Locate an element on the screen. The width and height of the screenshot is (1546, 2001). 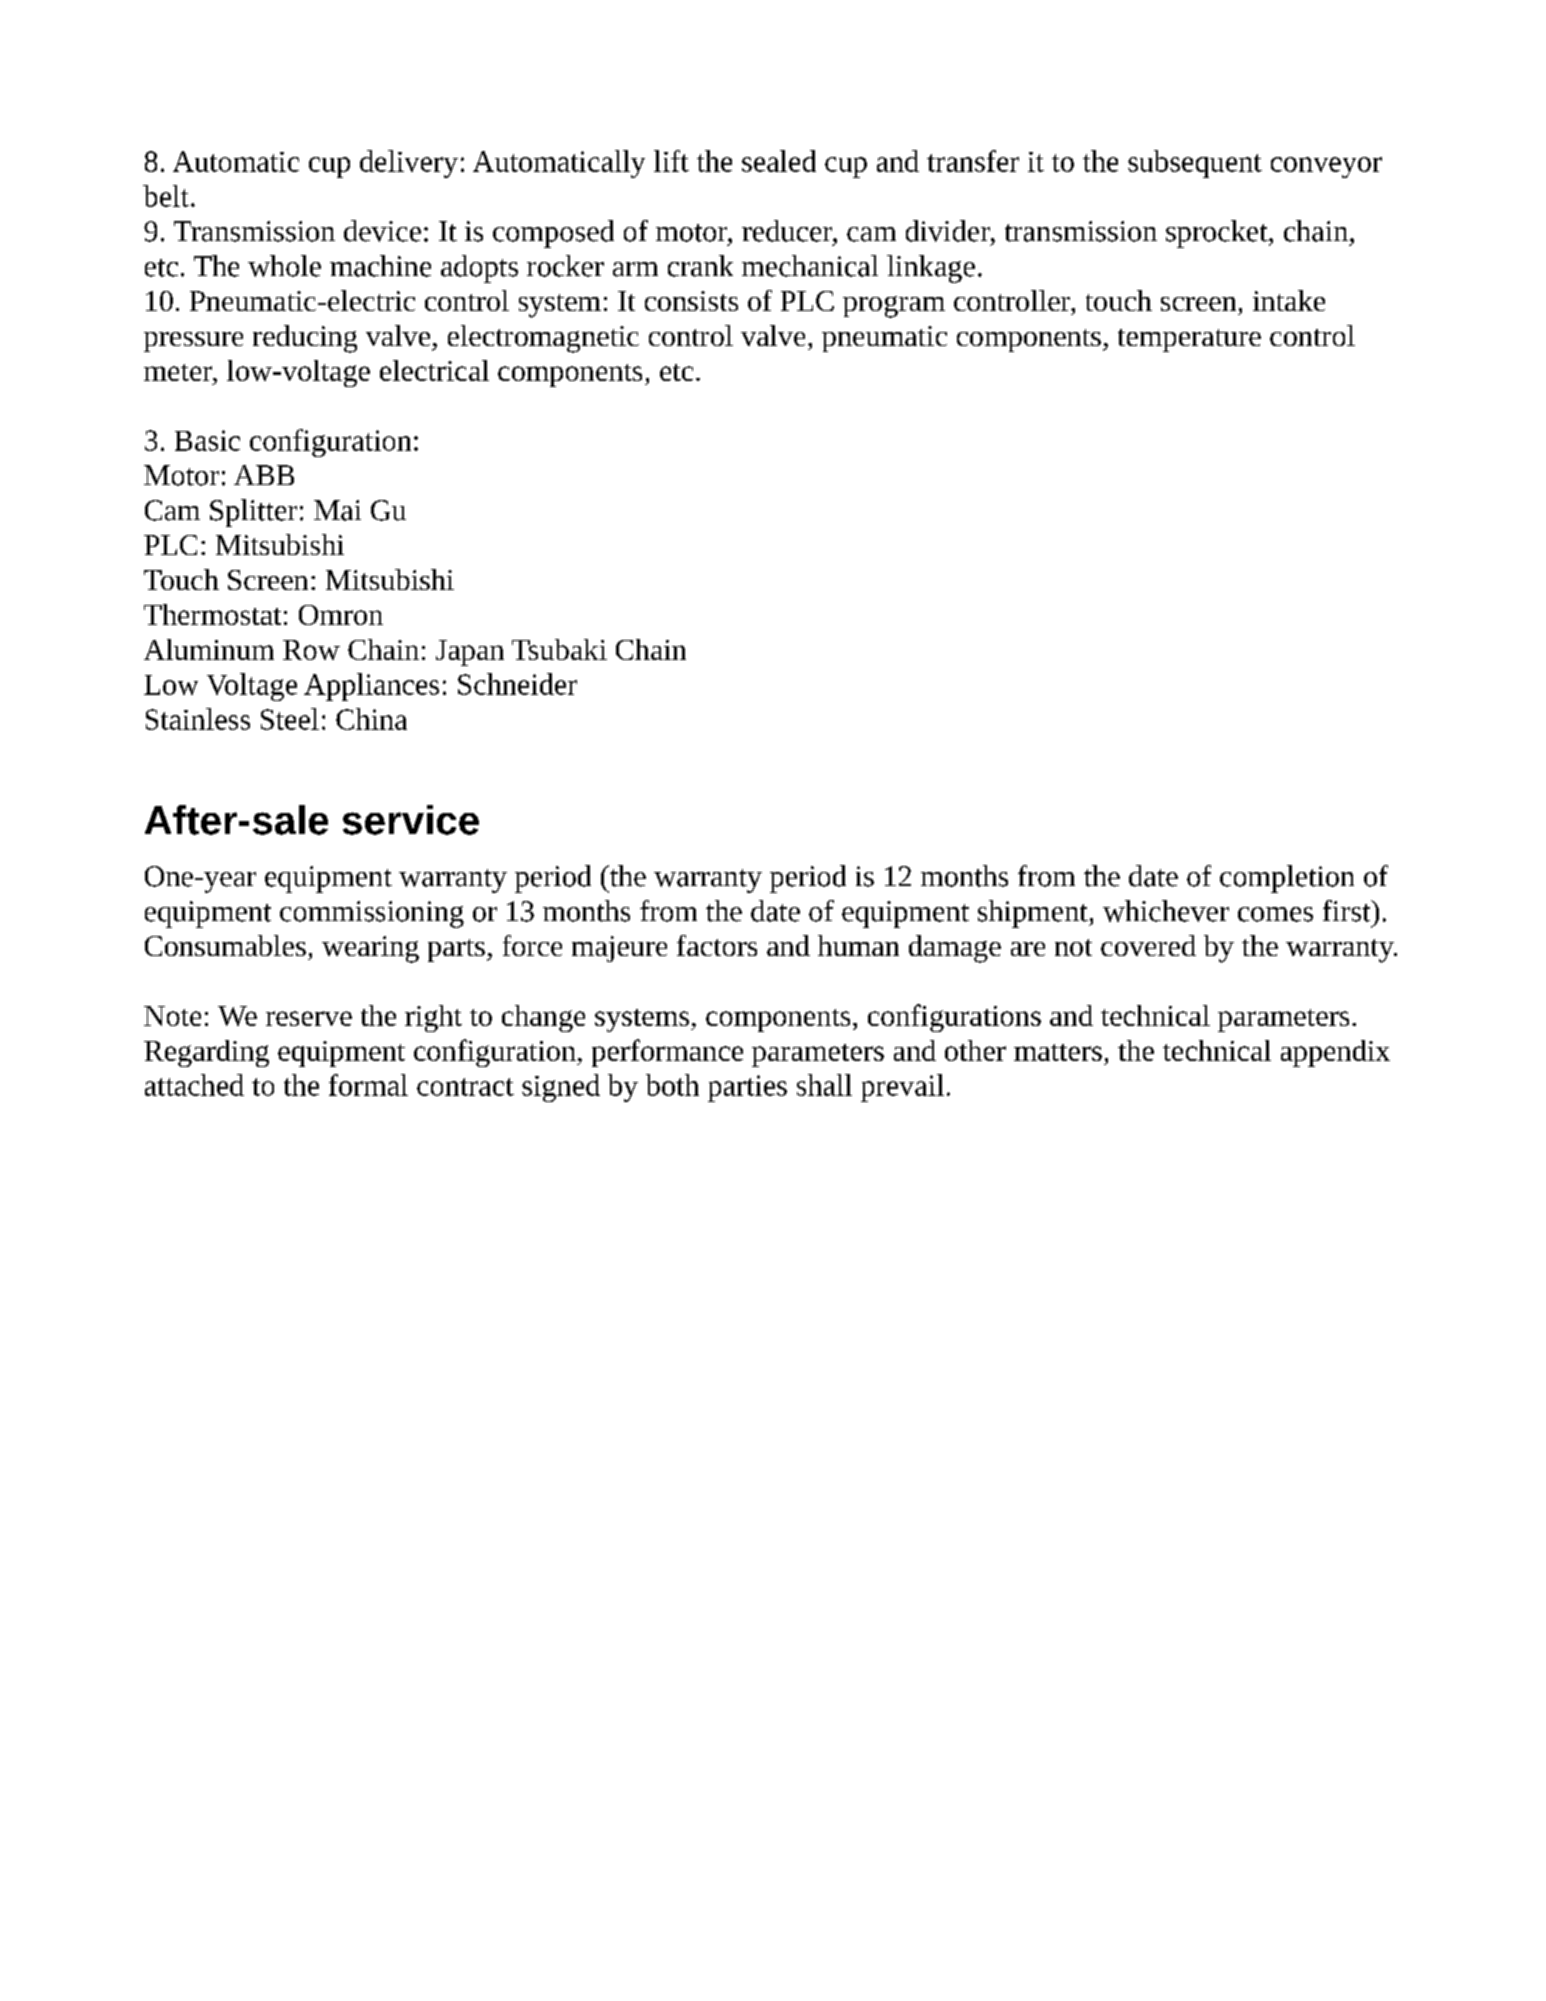
Basic is located at coordinates (207, 440).
